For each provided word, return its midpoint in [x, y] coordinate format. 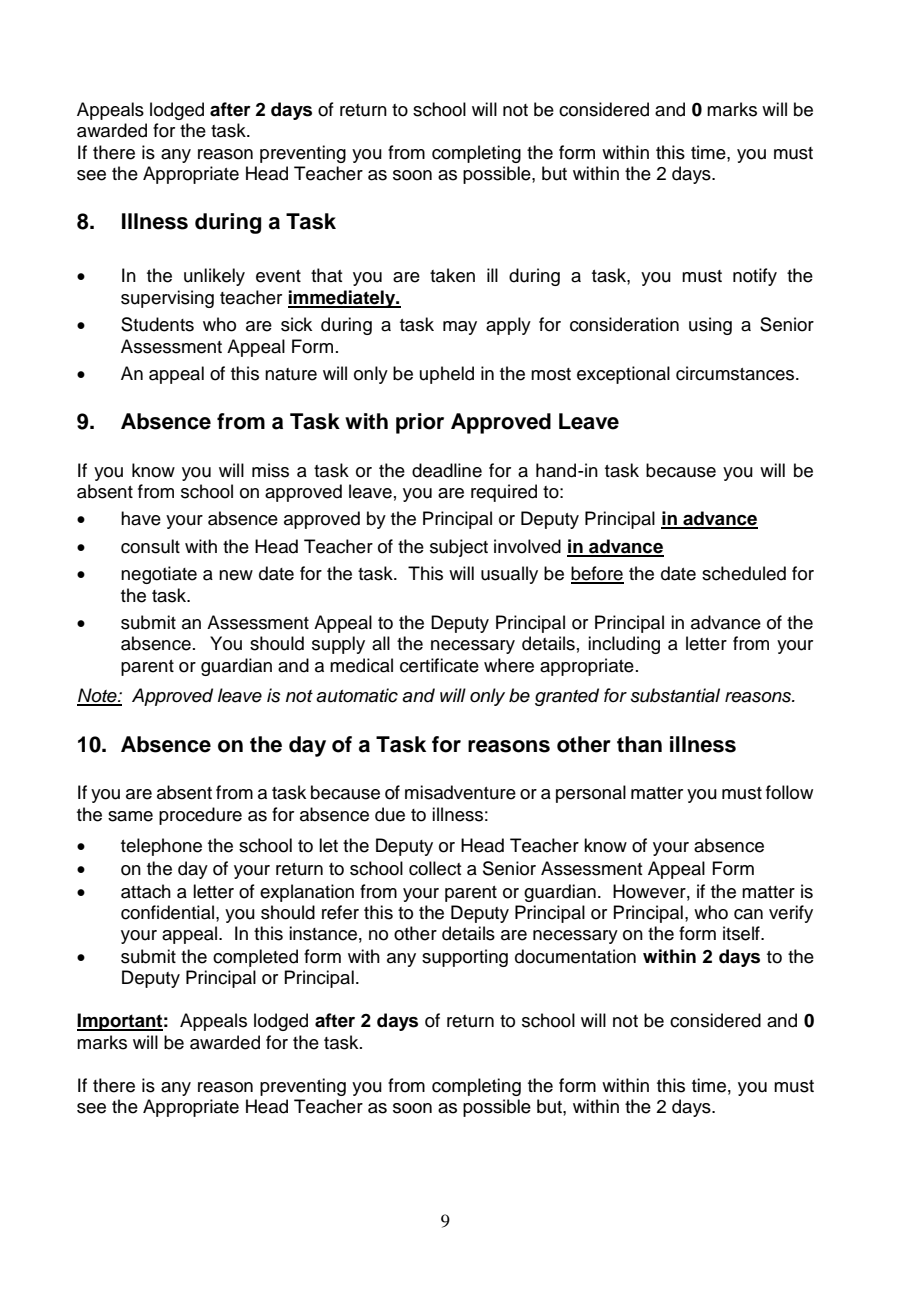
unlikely [214, 277]
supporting [465, 958]
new [236, 575]
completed [255, 958]
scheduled [744, 573]
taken [452, 275]
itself [742, 933]
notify [755, 277]
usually [509, 575]
